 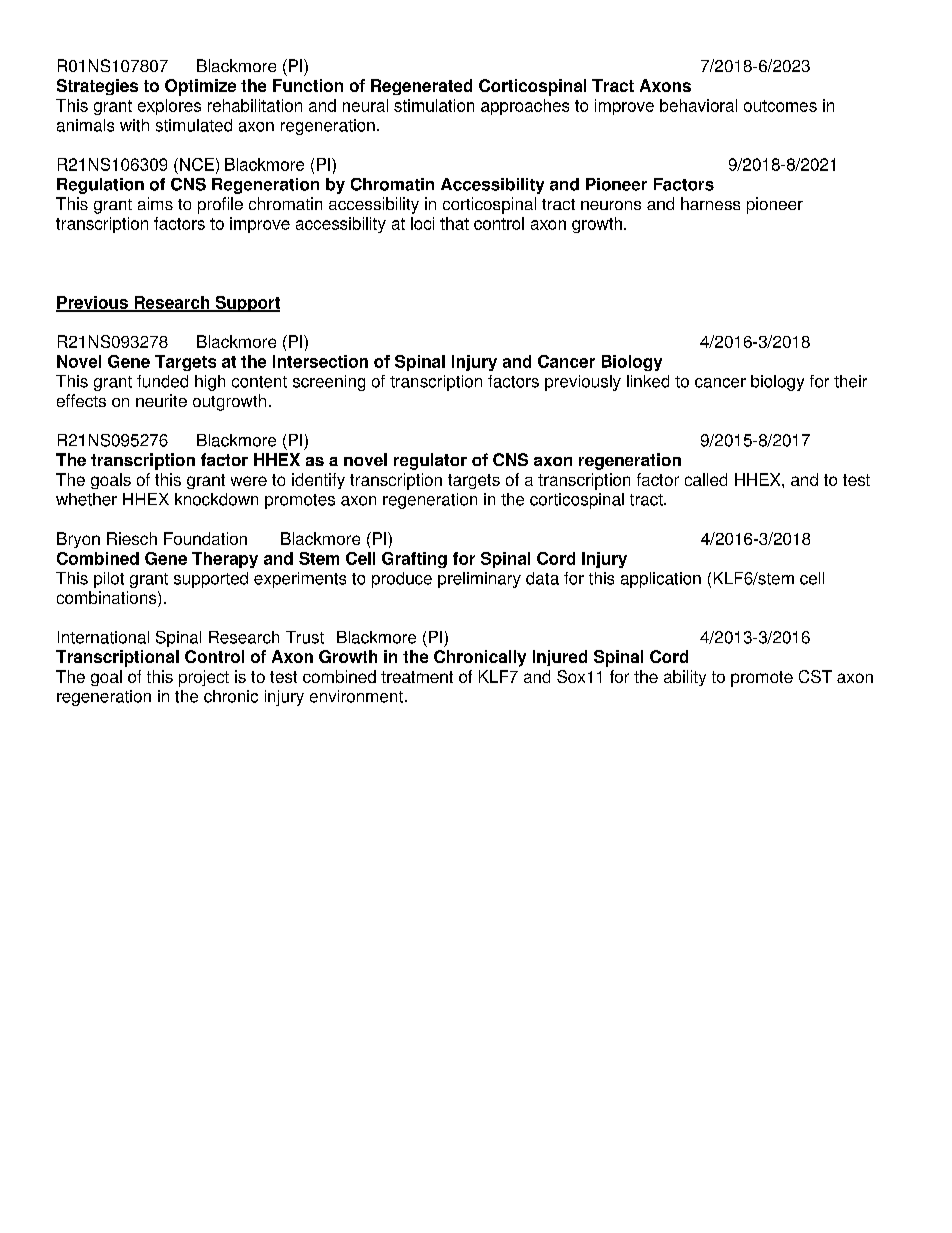 I want to click on screening, so click(x=329, y=383).
